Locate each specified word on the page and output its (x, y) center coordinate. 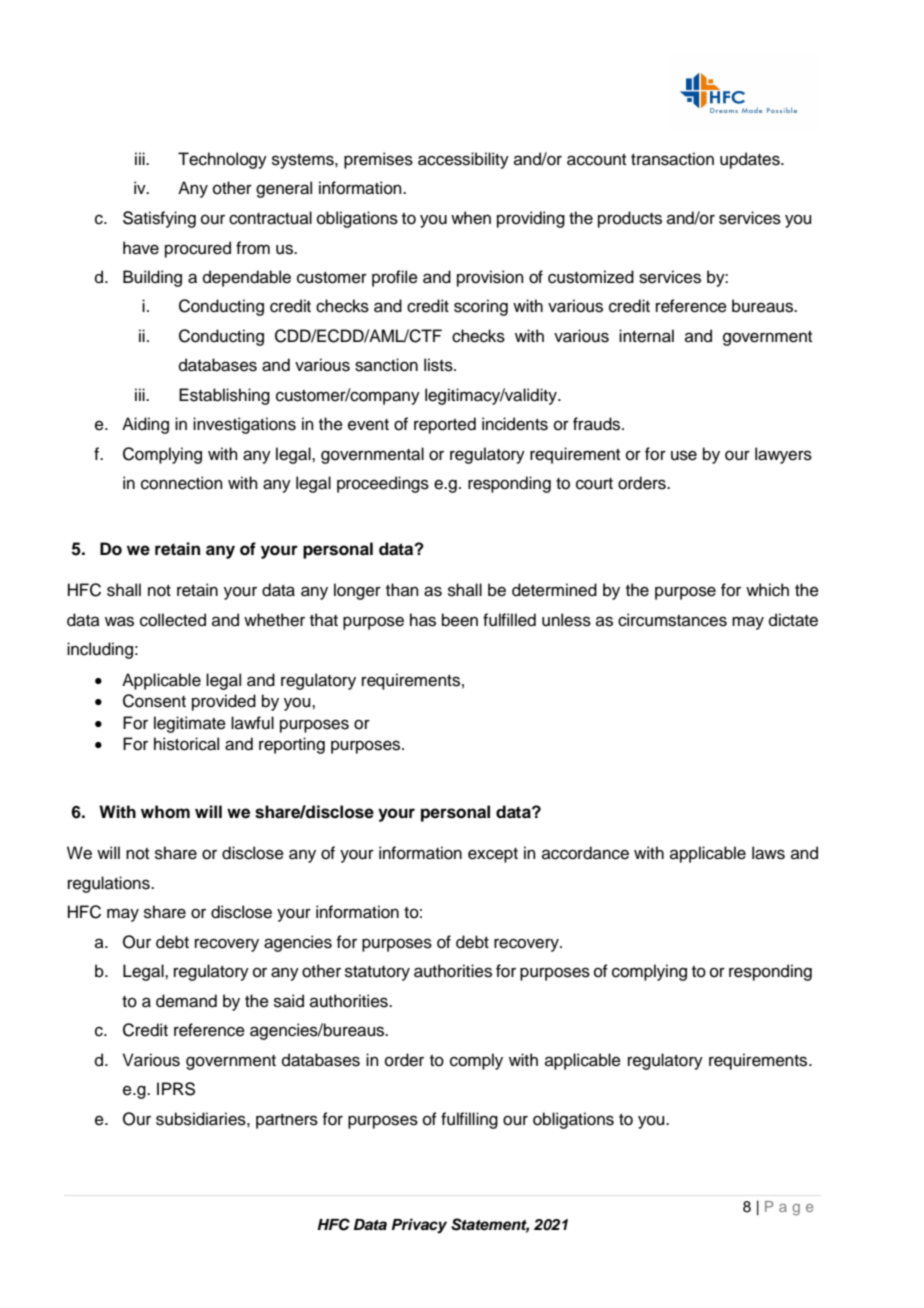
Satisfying (159, 219)
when (471, 218)
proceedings (383, 484)
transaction (672, 159)
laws (768, 853)
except (493, 855)
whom (165, 812)
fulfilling (469, 1120)
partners (287, 1121)
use (684, 455)
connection (182, 483)
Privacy (419, 1226)
